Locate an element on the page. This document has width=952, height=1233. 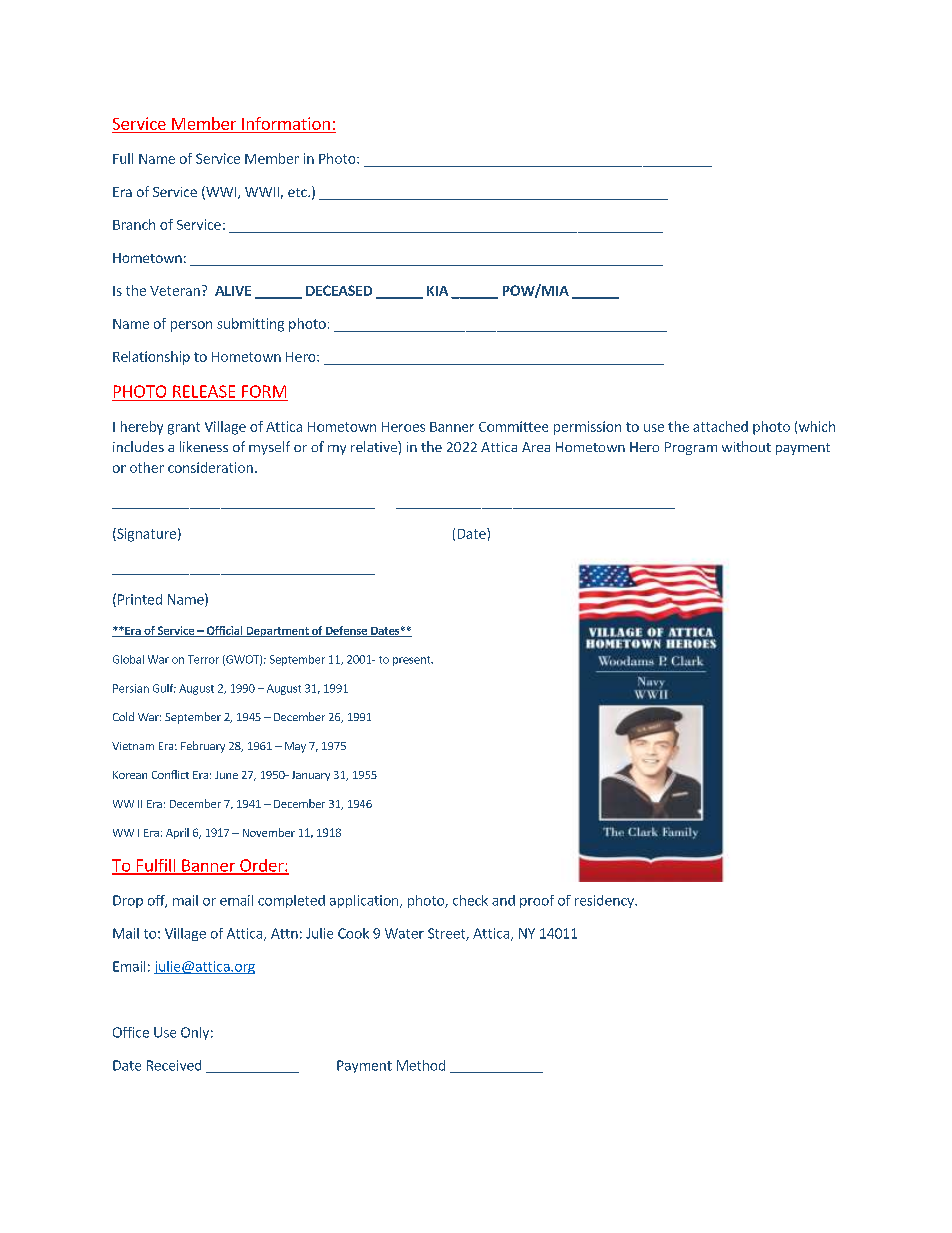
without is located at coordinates (746, 446).
